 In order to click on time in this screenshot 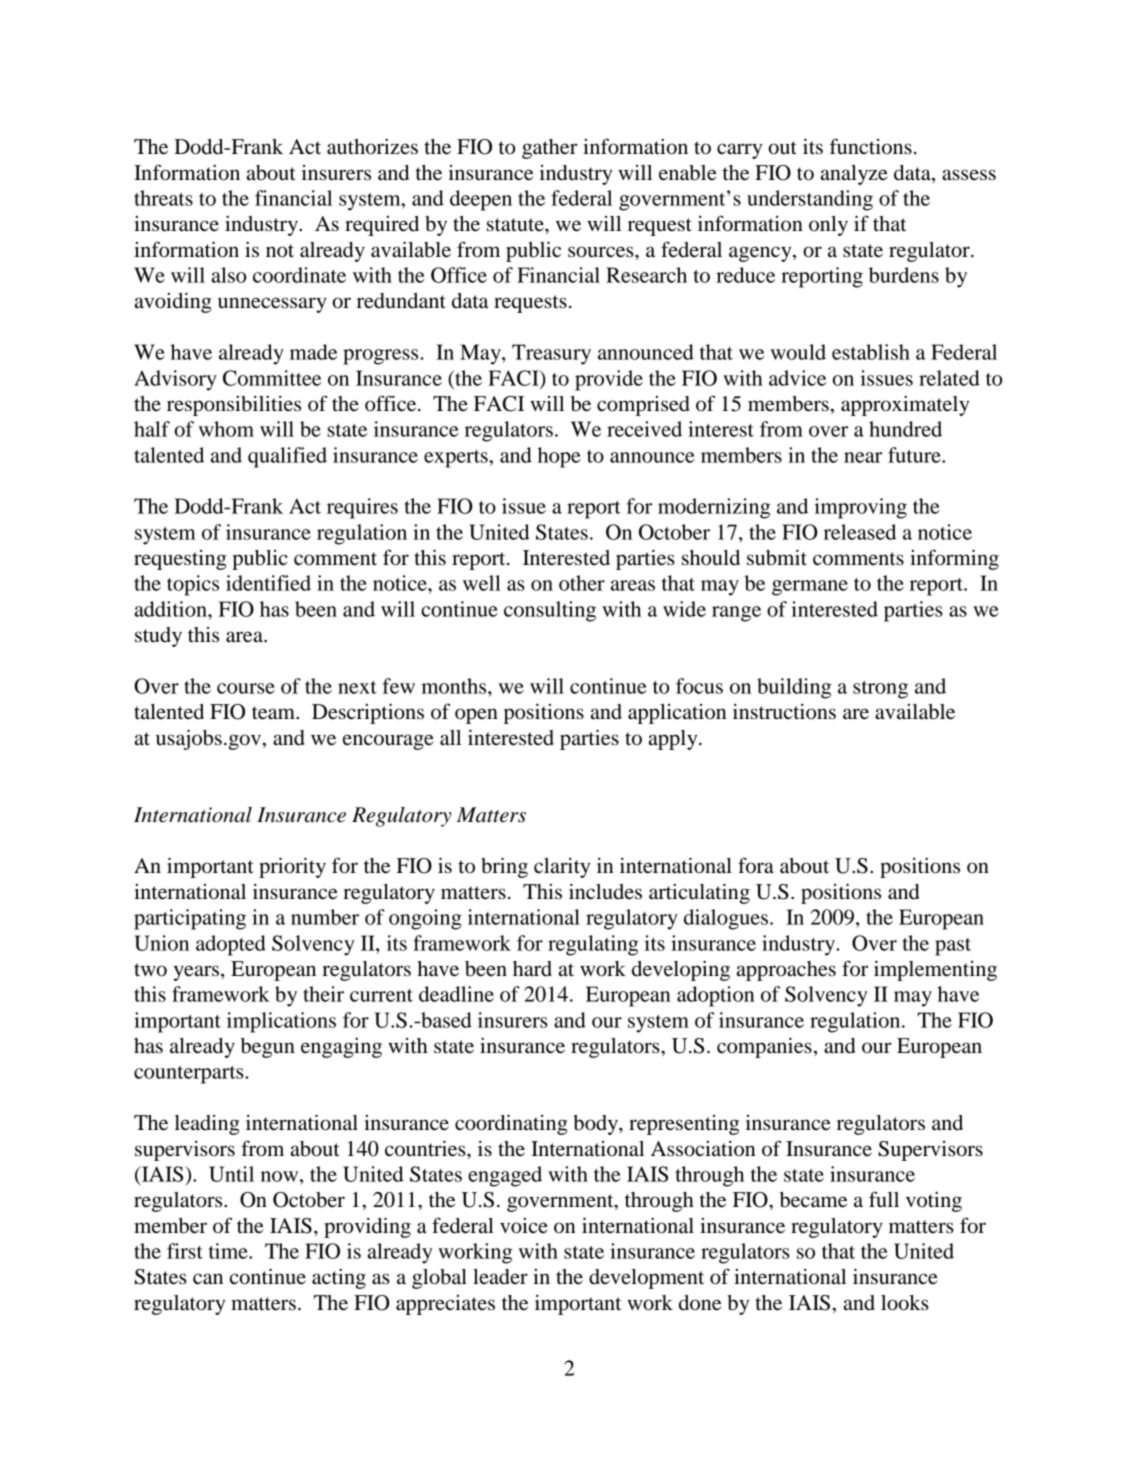, I will do `click(229, 1251)`.
